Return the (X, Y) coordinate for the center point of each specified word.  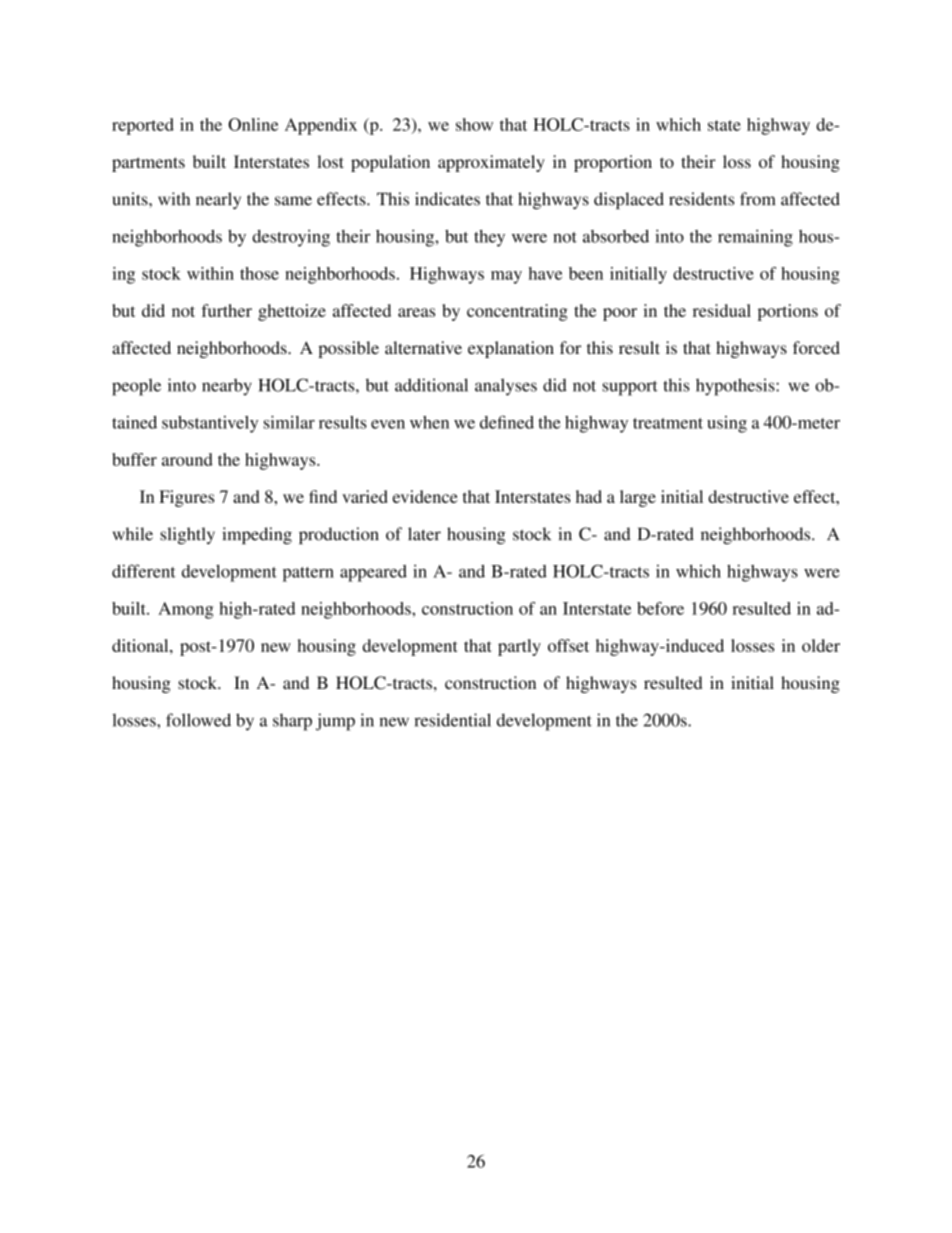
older (821, 645)
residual (722, 310)
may (506, 277)
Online (253, 124)
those (259, 273)
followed (198, 720)
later (424, 534)
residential (452, 720)
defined (507, 422)
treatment (668, 423)
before (660, 608)
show (474, 124)
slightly (187, 535)
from (757, 199)
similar (289, 422)
